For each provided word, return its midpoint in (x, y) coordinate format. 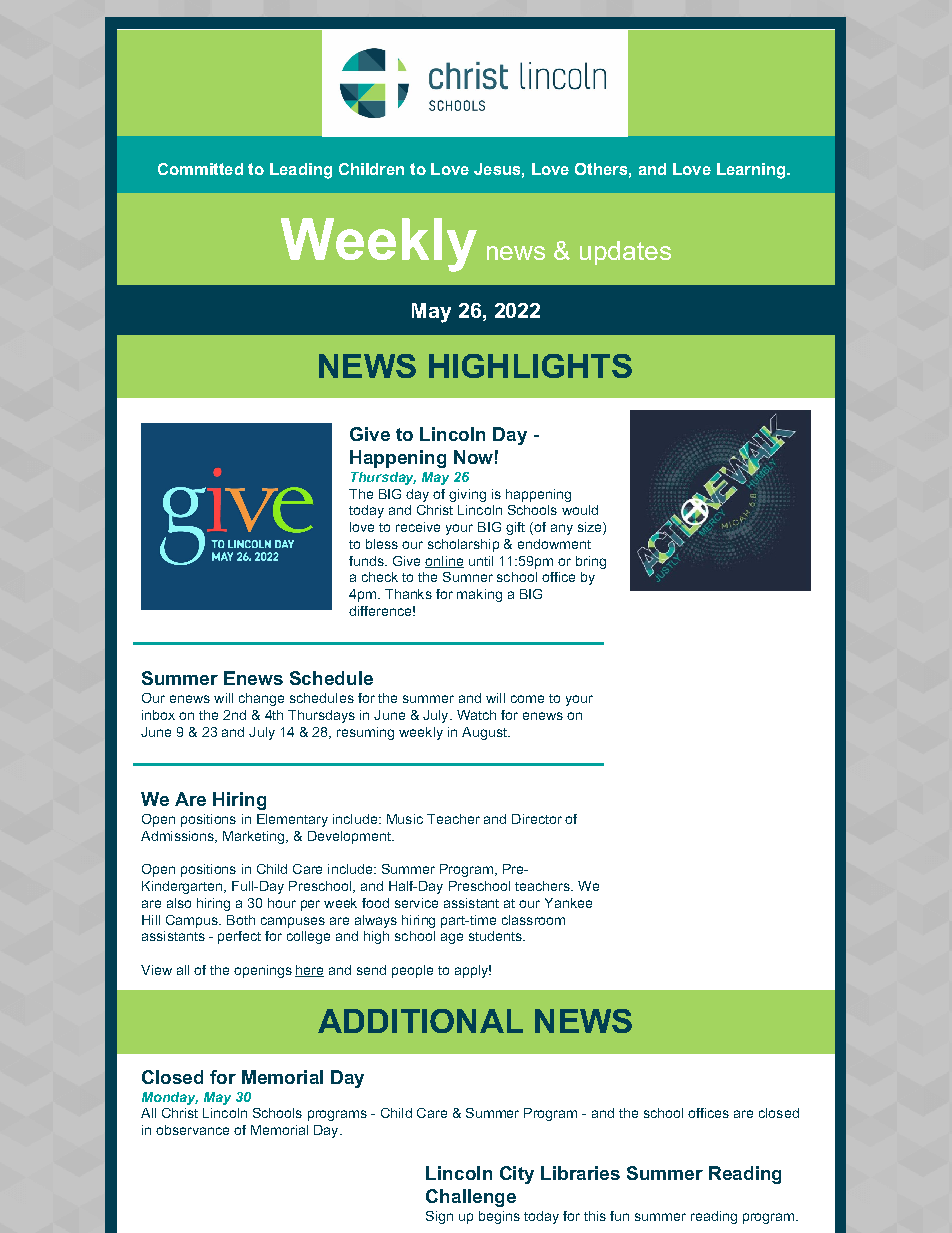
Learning (752, 171)
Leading (301, 171)
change (261, 699)
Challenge (471, 1198)
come (527, 699)
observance (192, 1130)
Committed (200, 169)
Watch (476, 715)
